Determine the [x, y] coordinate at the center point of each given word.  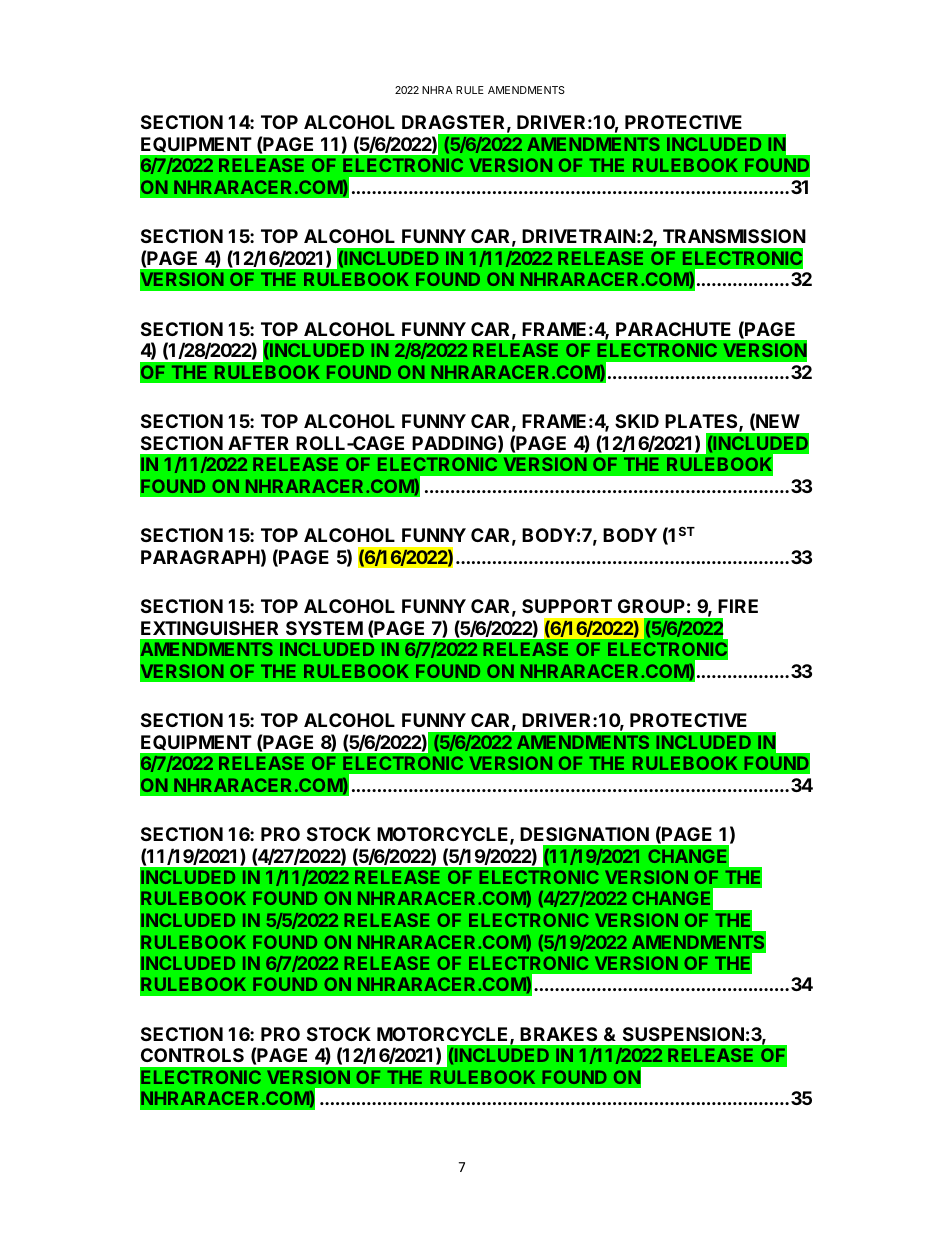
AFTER [258, 443]
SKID [637, 421]
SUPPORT [567, 606]
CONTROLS [192, 1055]
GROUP [651, 606]
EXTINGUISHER [209, 628]
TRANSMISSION [734, 236]
